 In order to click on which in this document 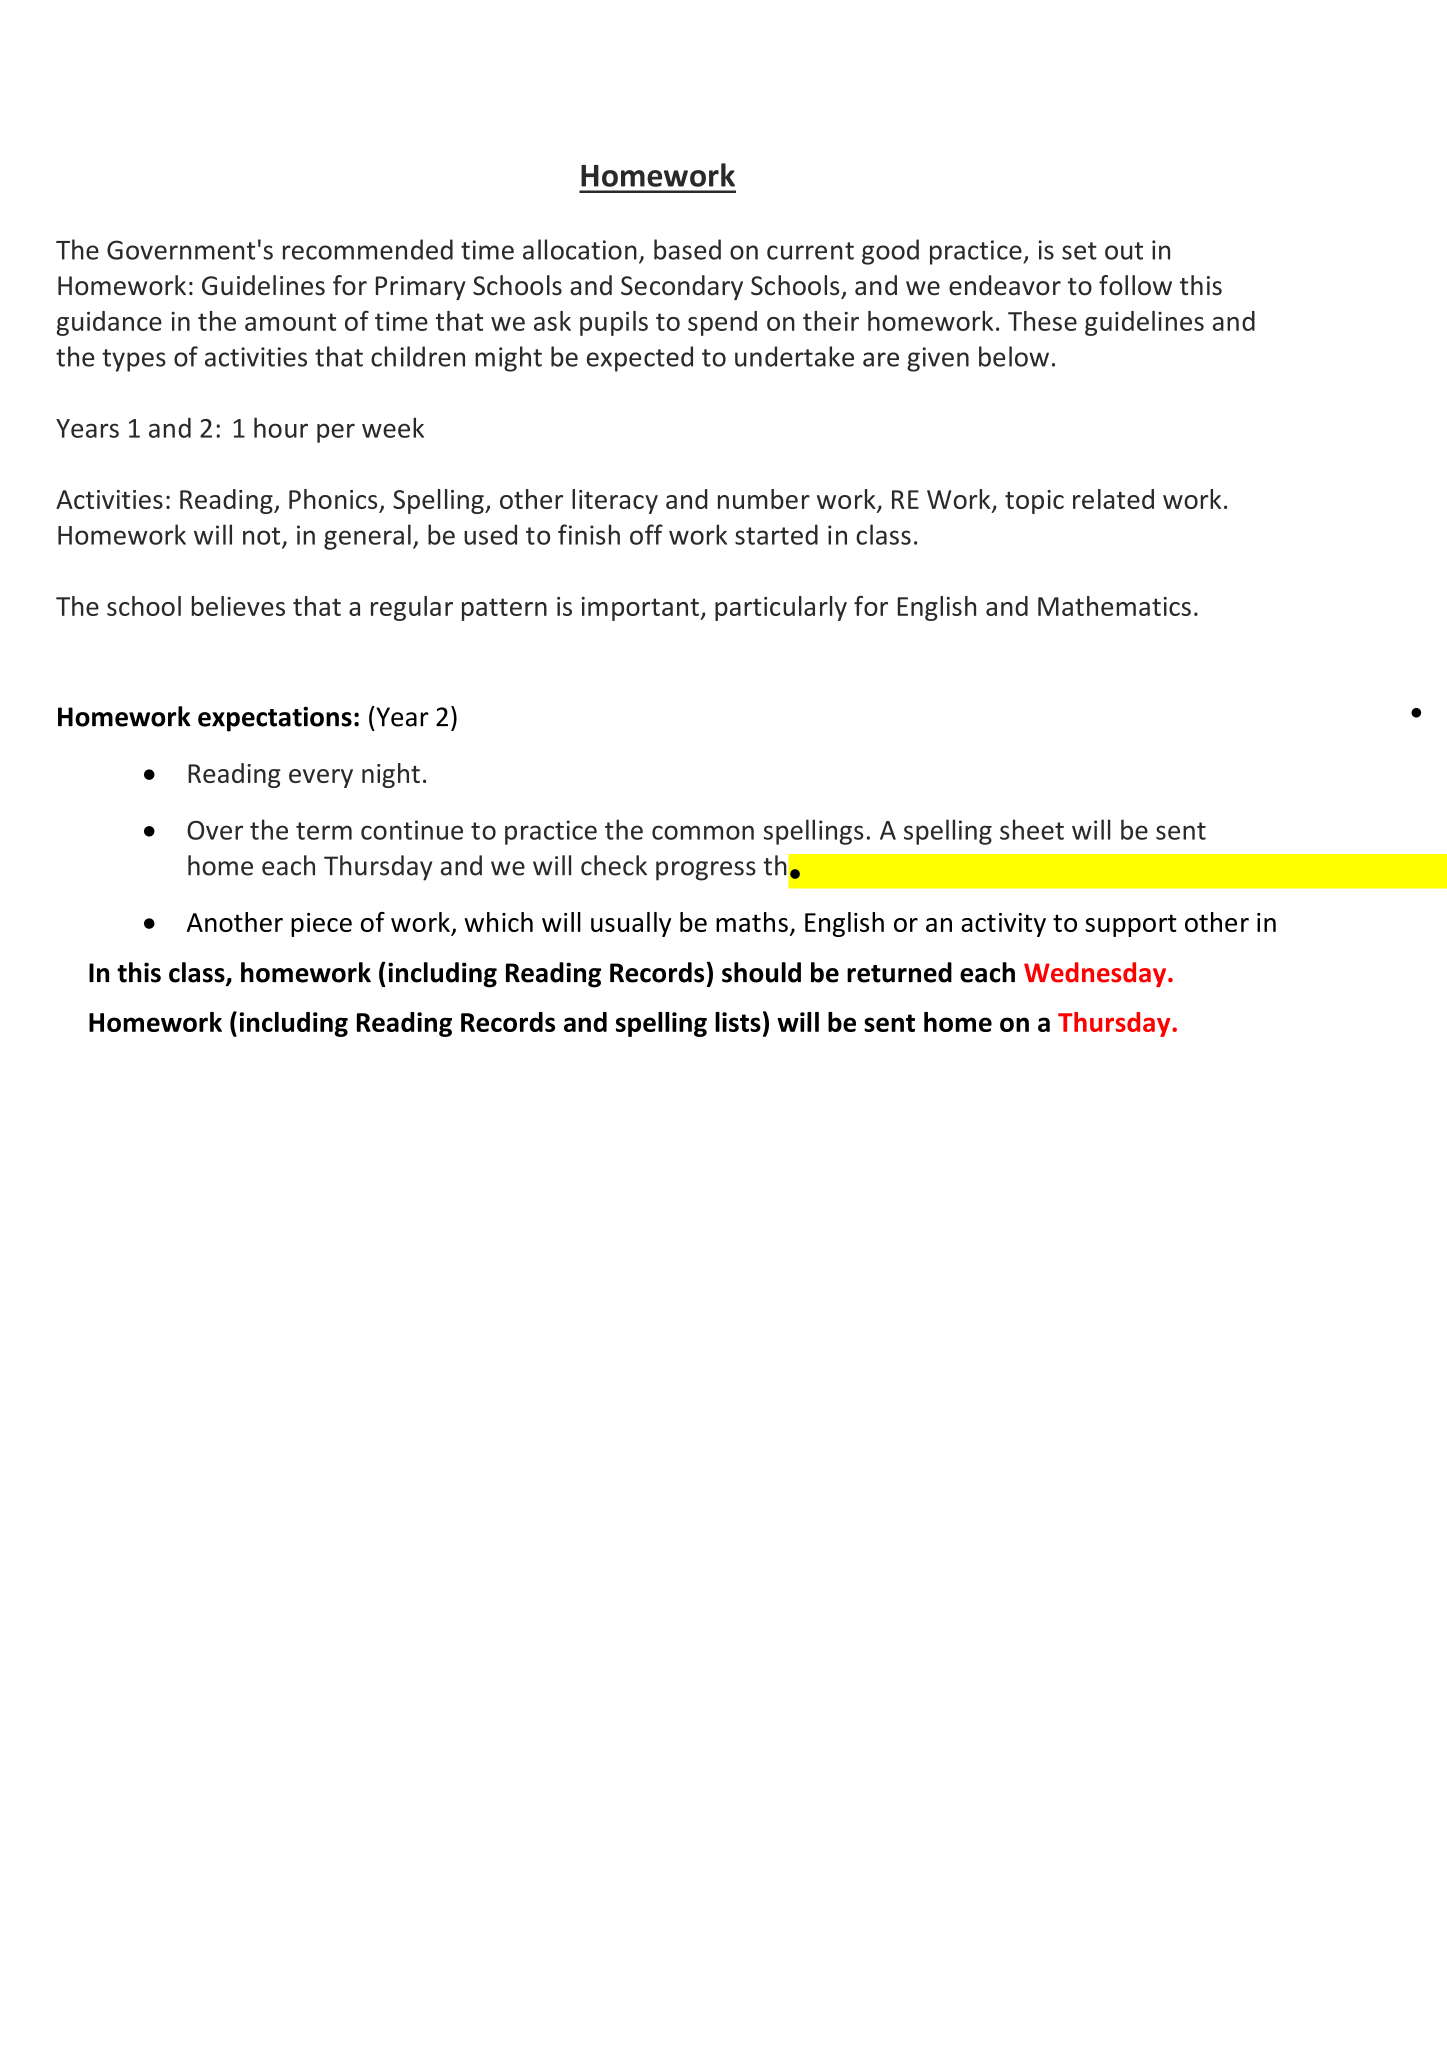, I will do `click(498, 922)`.
